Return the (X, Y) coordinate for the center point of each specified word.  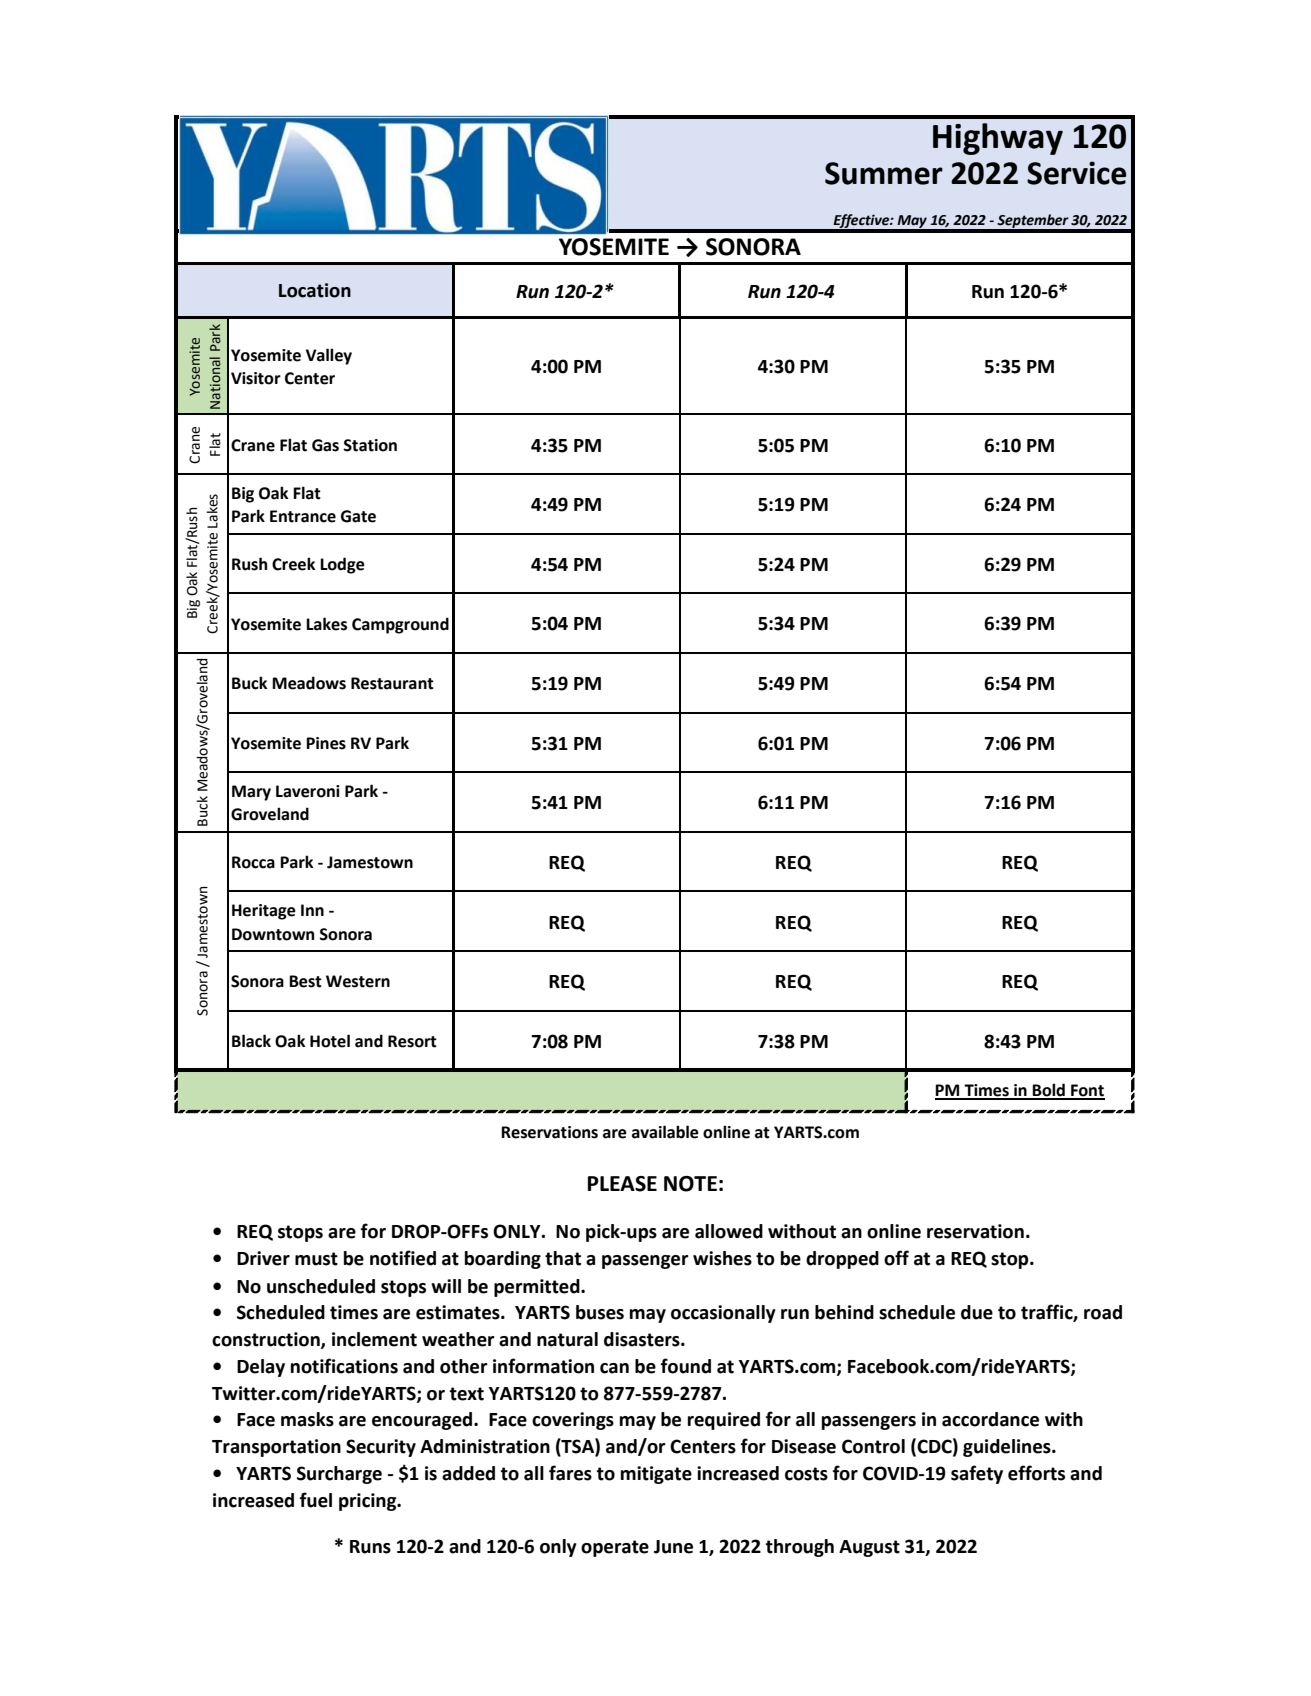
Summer (884, 173)
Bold (1049, 1091)
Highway (998, 139)
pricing (369, 1502)
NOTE (690, 1184)
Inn (312, 910)
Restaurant (392, 683)
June (673, 1547)
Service (1076, 173)
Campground (400, 625)
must (316, 1259)
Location (315, 290)
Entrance (303, 516)
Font (1087, 1091)
